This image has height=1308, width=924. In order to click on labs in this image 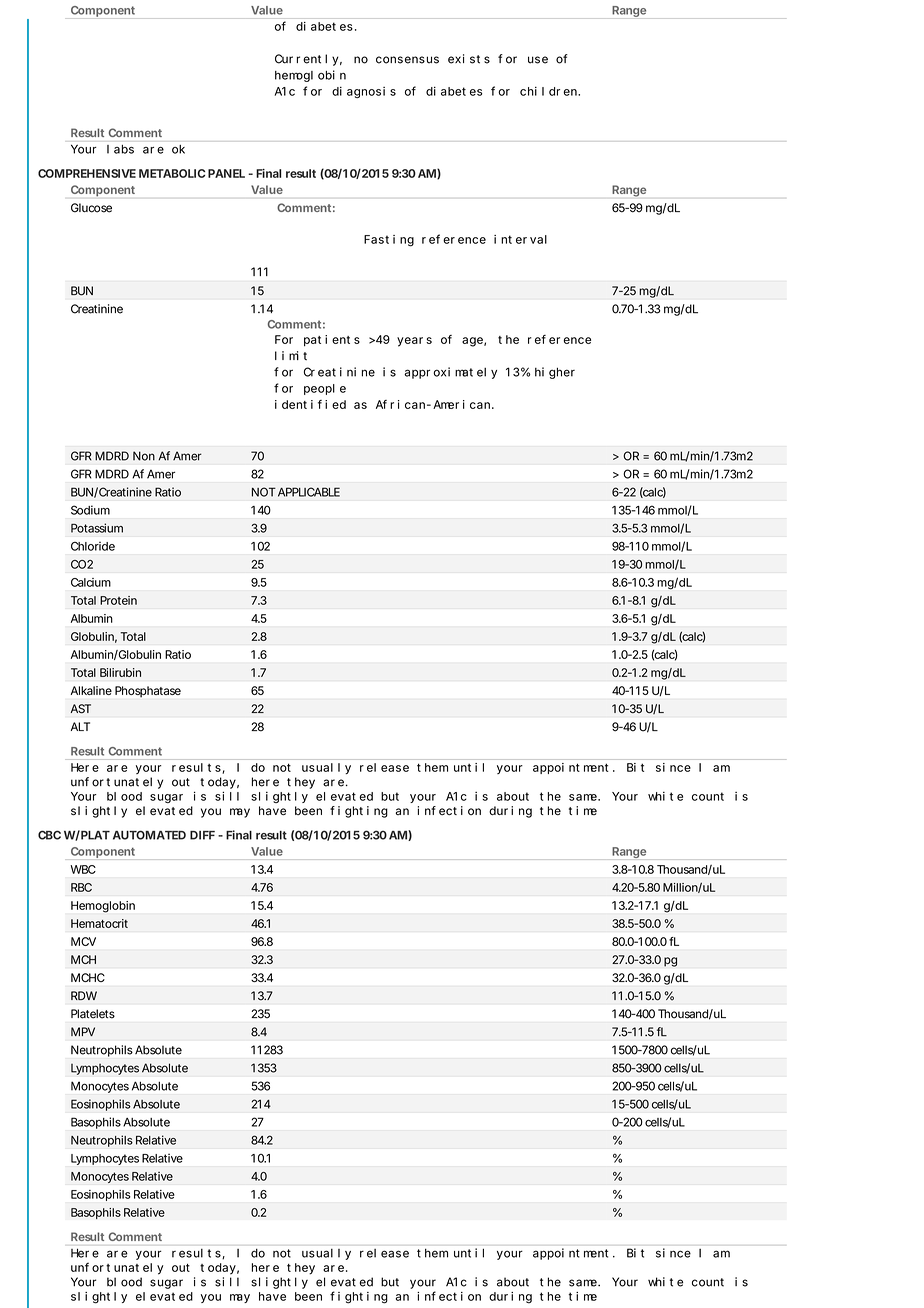, I will do `click(120, 149)`.
